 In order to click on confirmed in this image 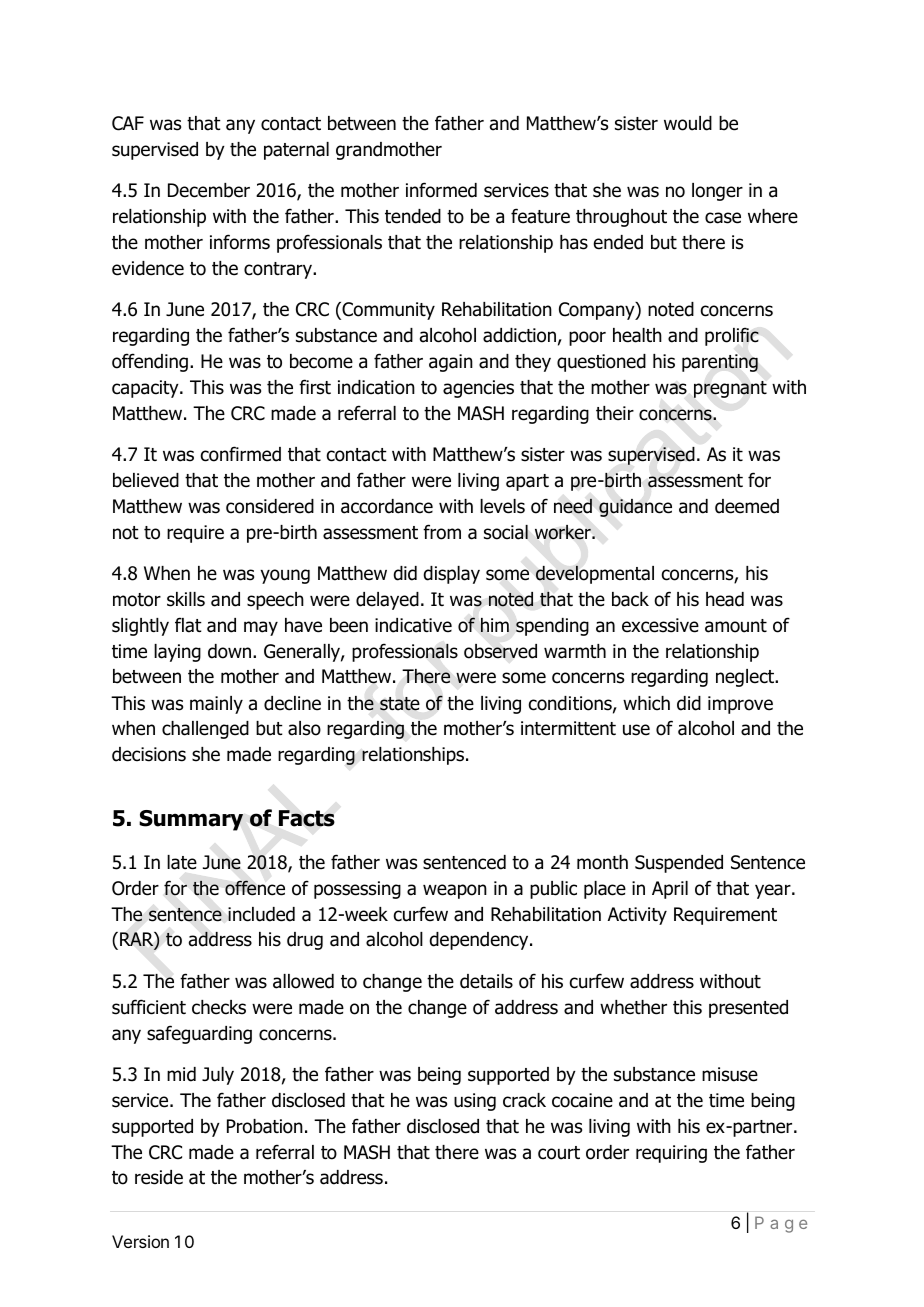, I will do `click(241, 454)`.
